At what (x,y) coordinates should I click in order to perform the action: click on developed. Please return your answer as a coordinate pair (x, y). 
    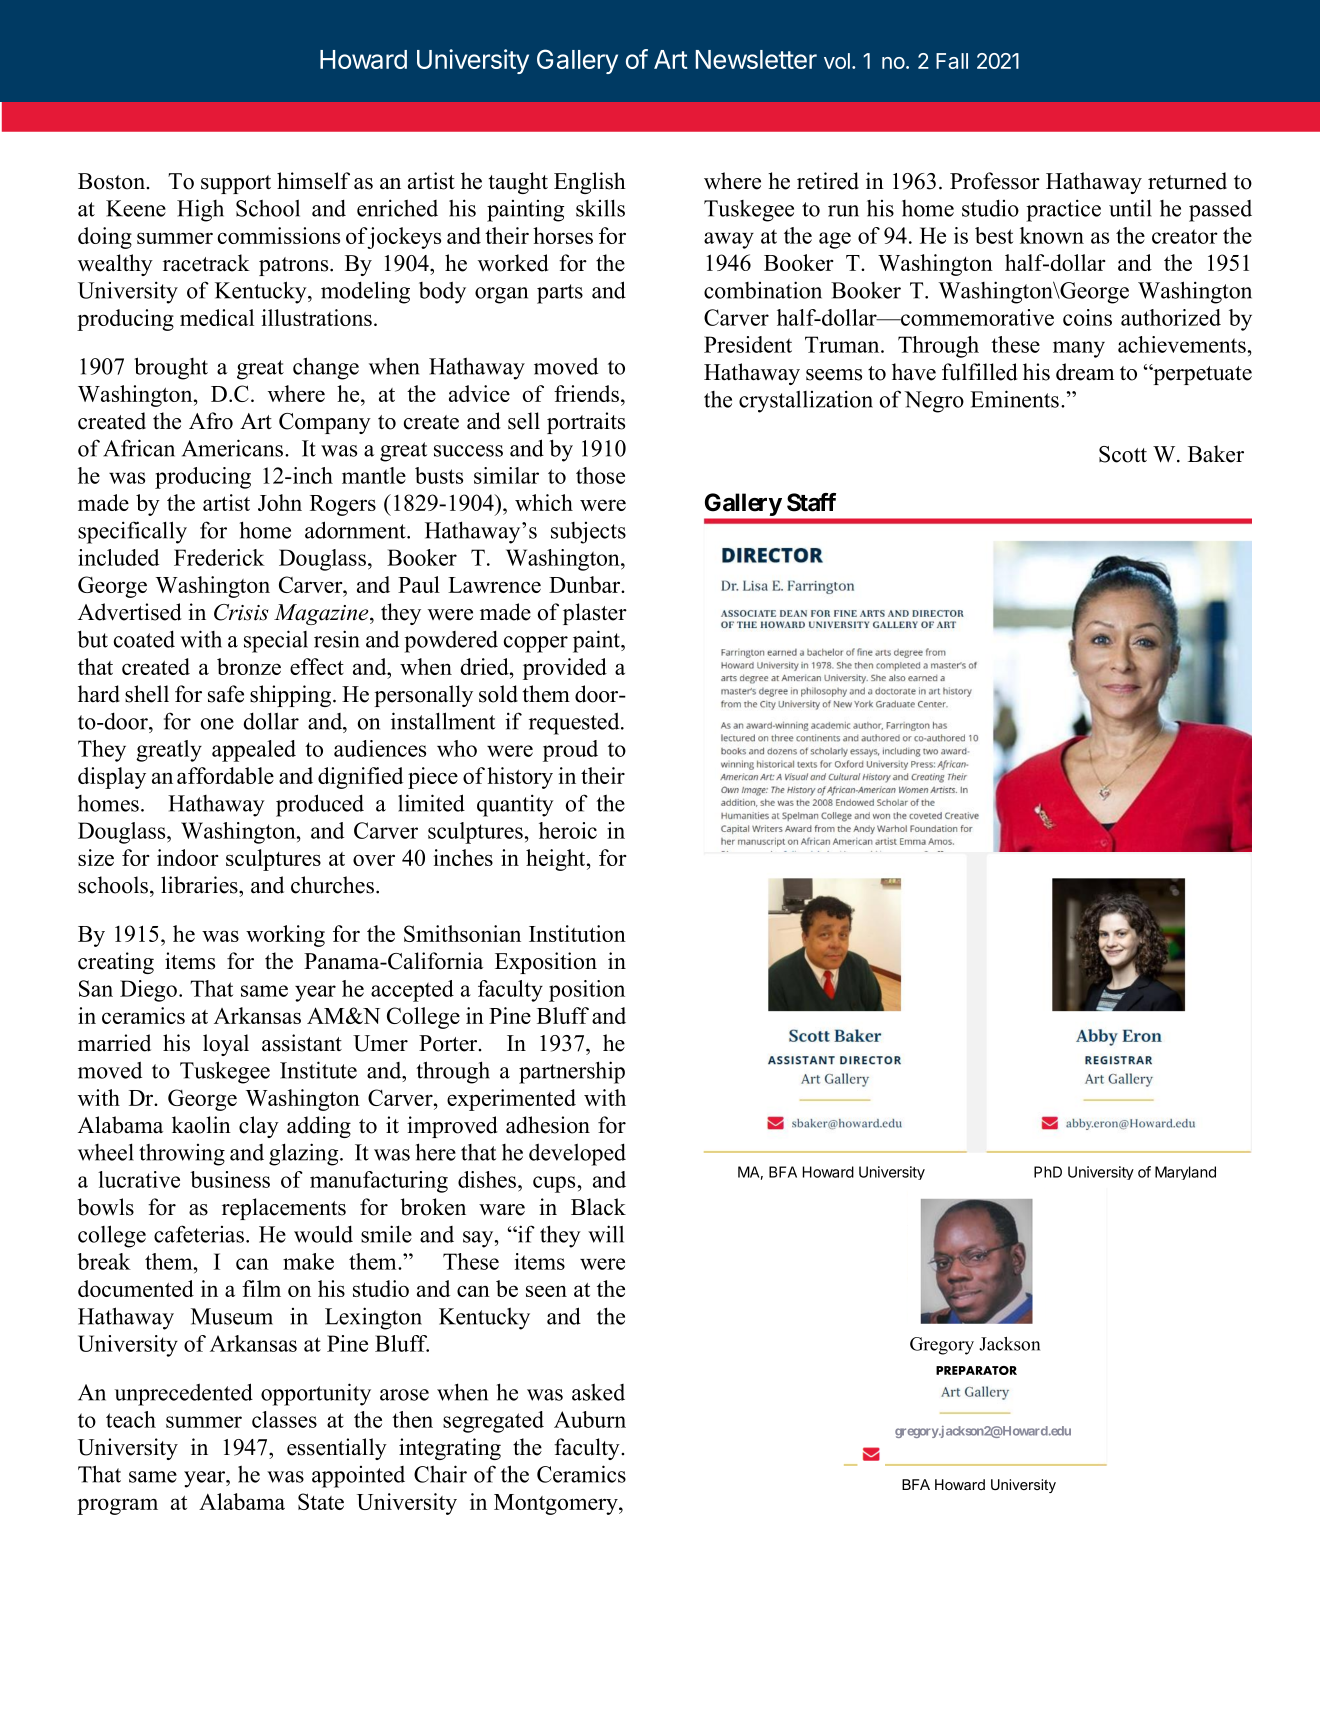
    Looking at the image, I should click on (577, 1154).
